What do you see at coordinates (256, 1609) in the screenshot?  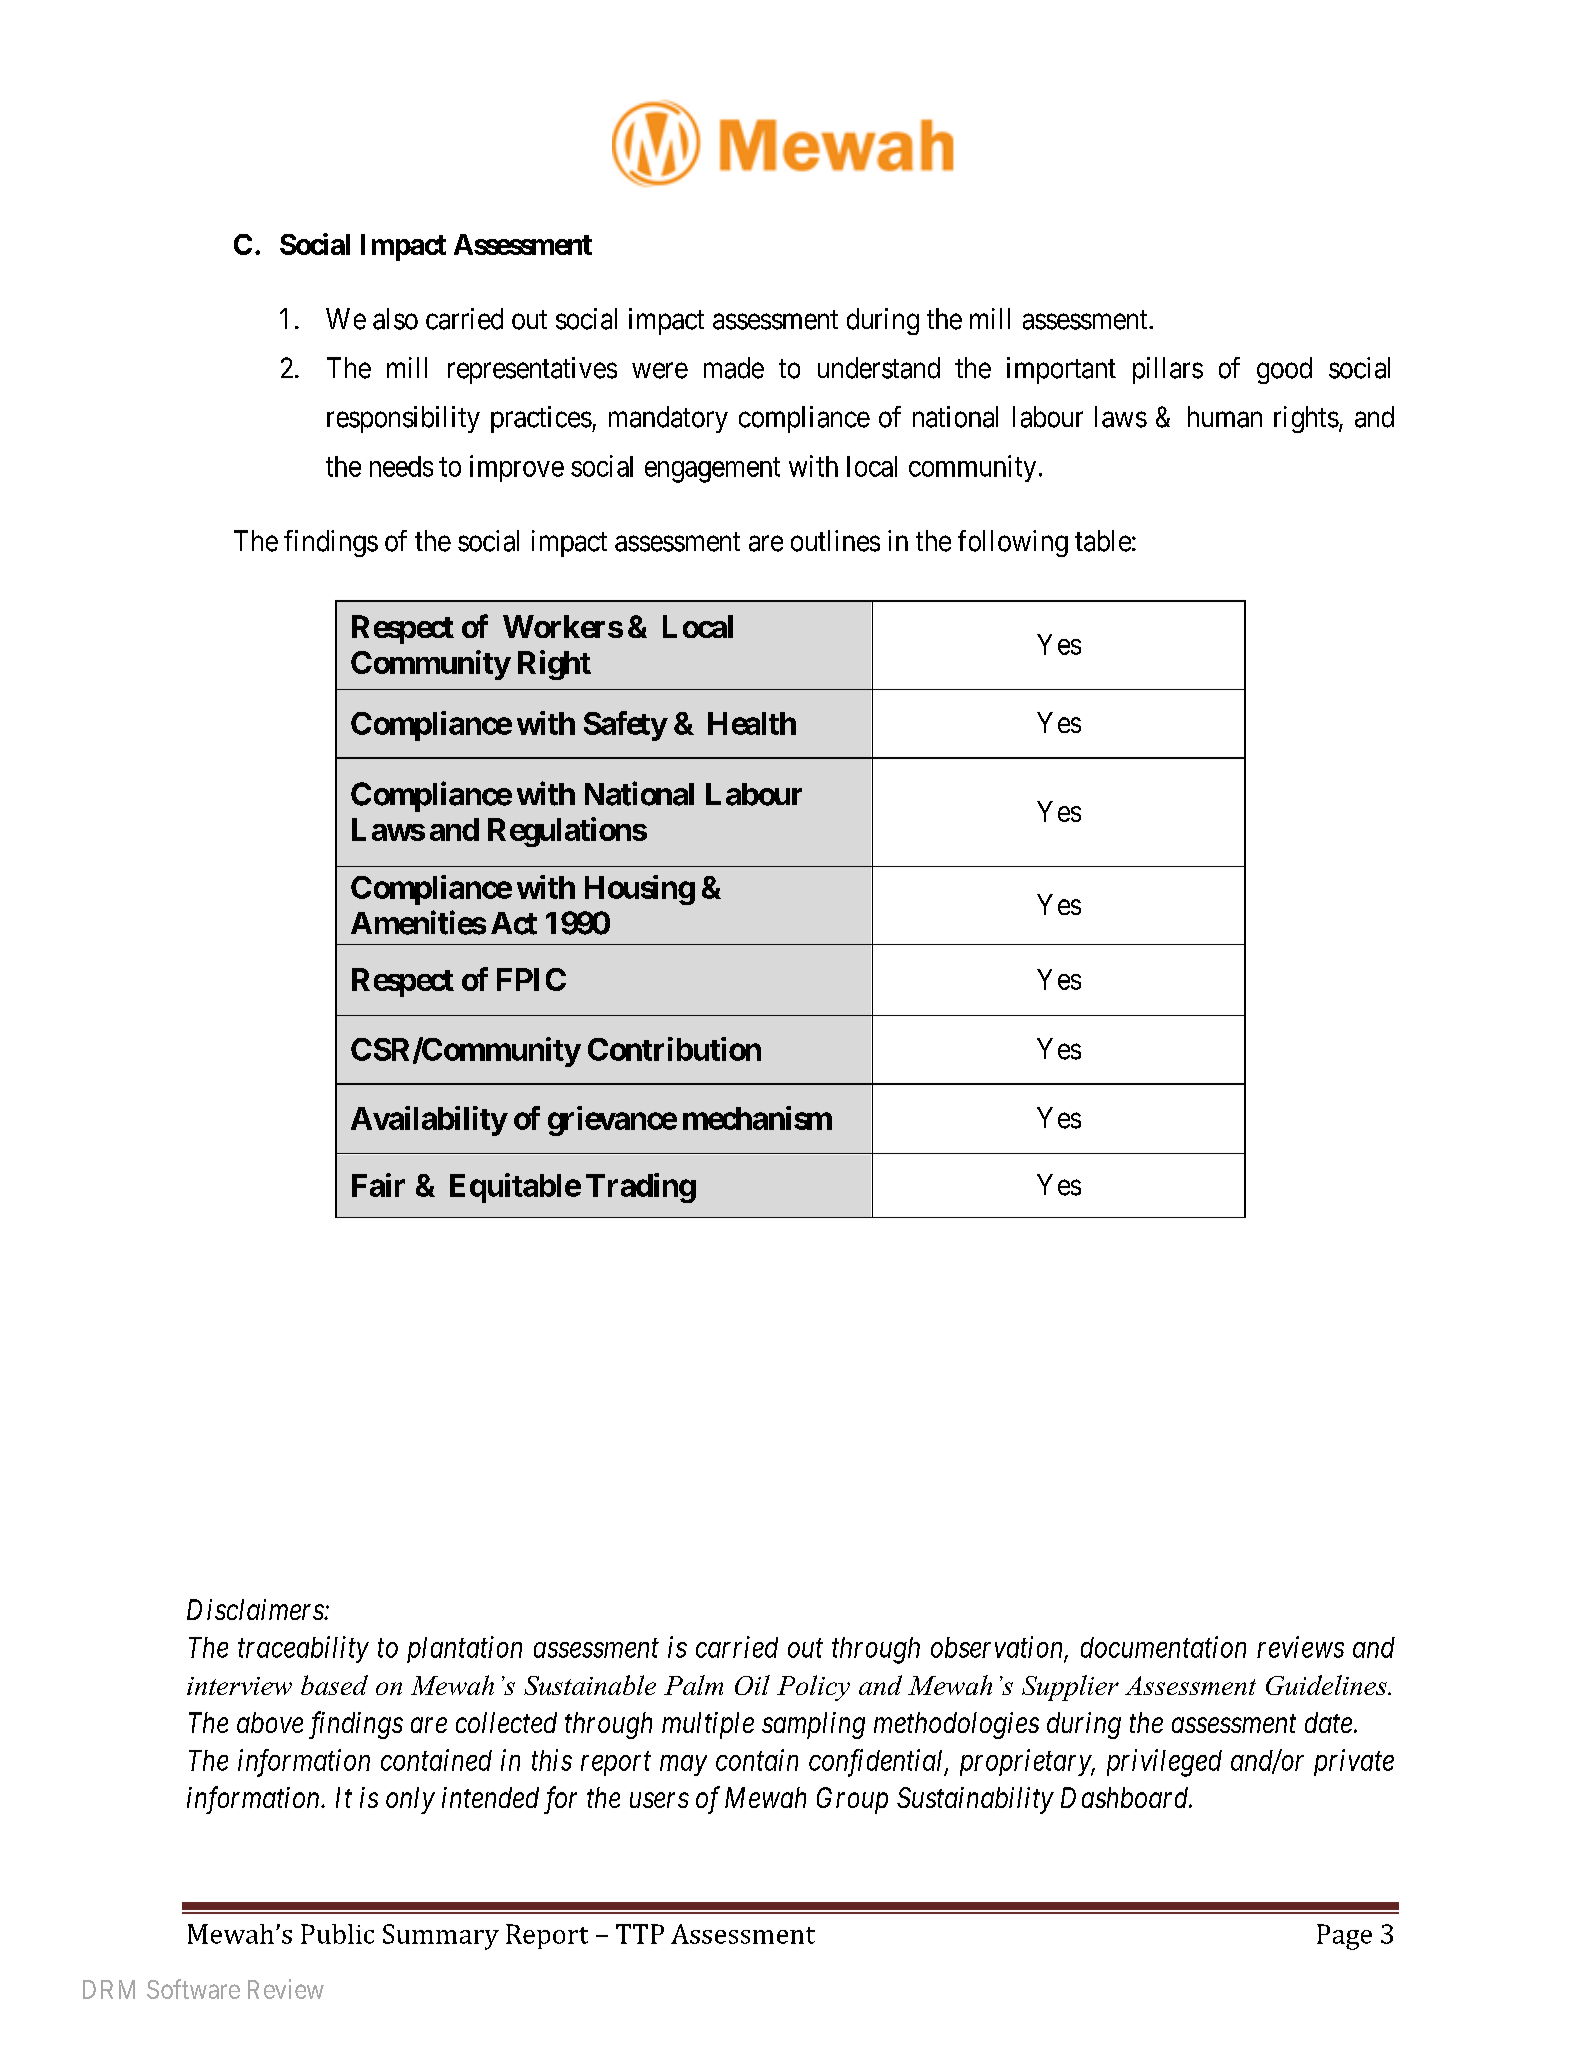 I see `Disclaimers` at bounding box center [256, 1609].
